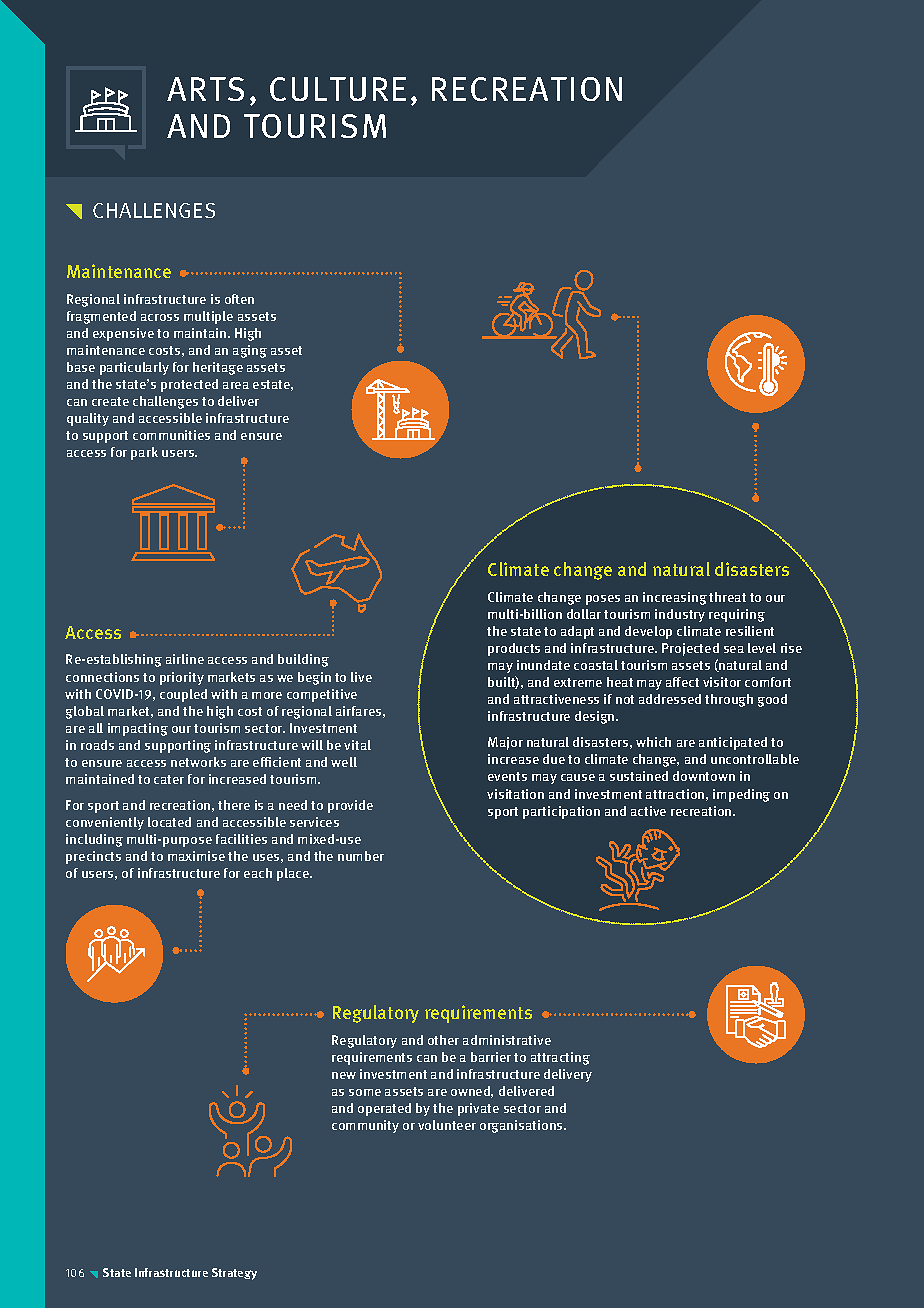  I want to click on priority, so click(182, 678).
